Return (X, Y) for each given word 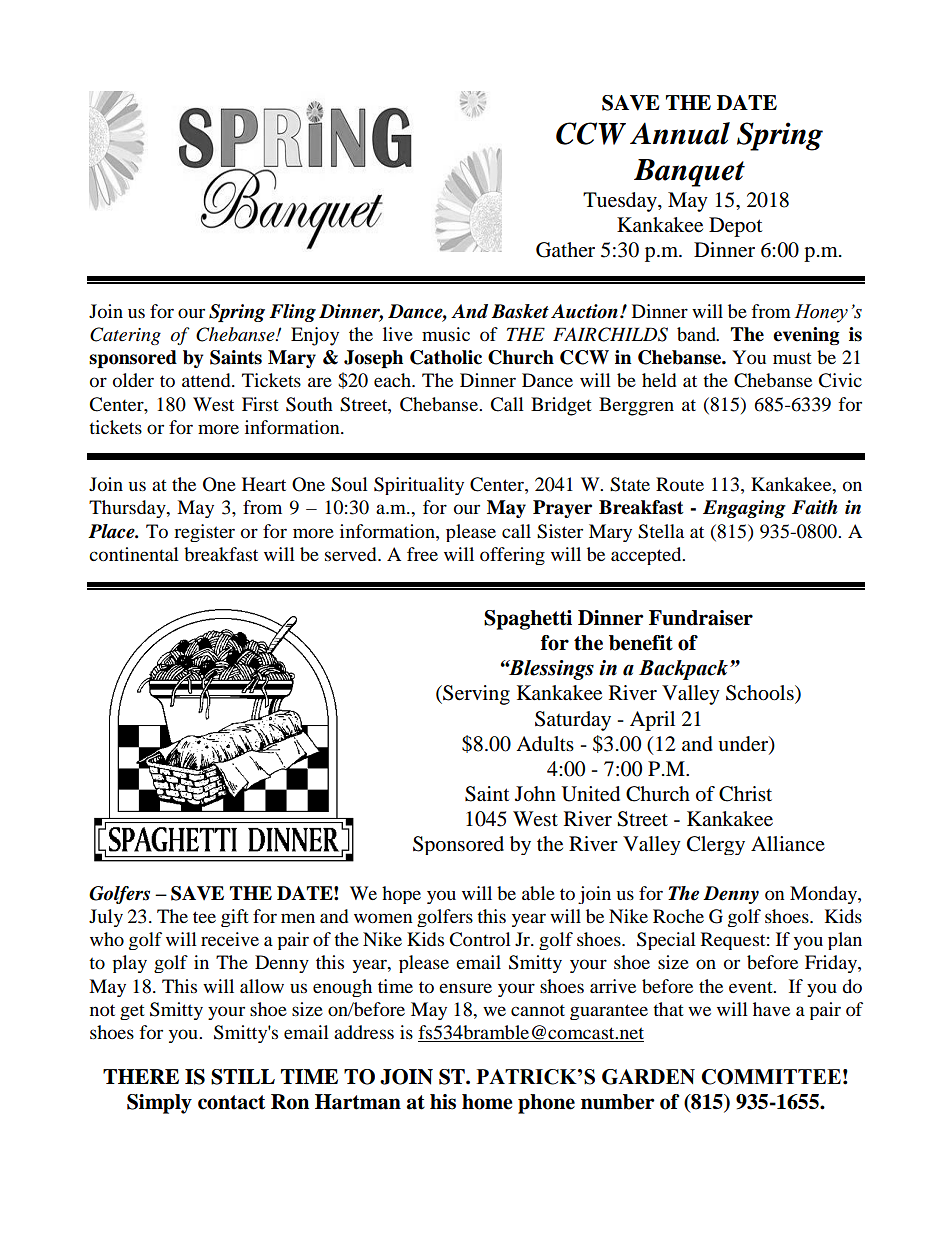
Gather (565, 250)
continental (134, 554)
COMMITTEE (771, 1077)
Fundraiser (701, 618)
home (487, 1102)
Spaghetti (528, 620)
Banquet (689, 173)
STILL (243, 1077)
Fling (292, 313)
